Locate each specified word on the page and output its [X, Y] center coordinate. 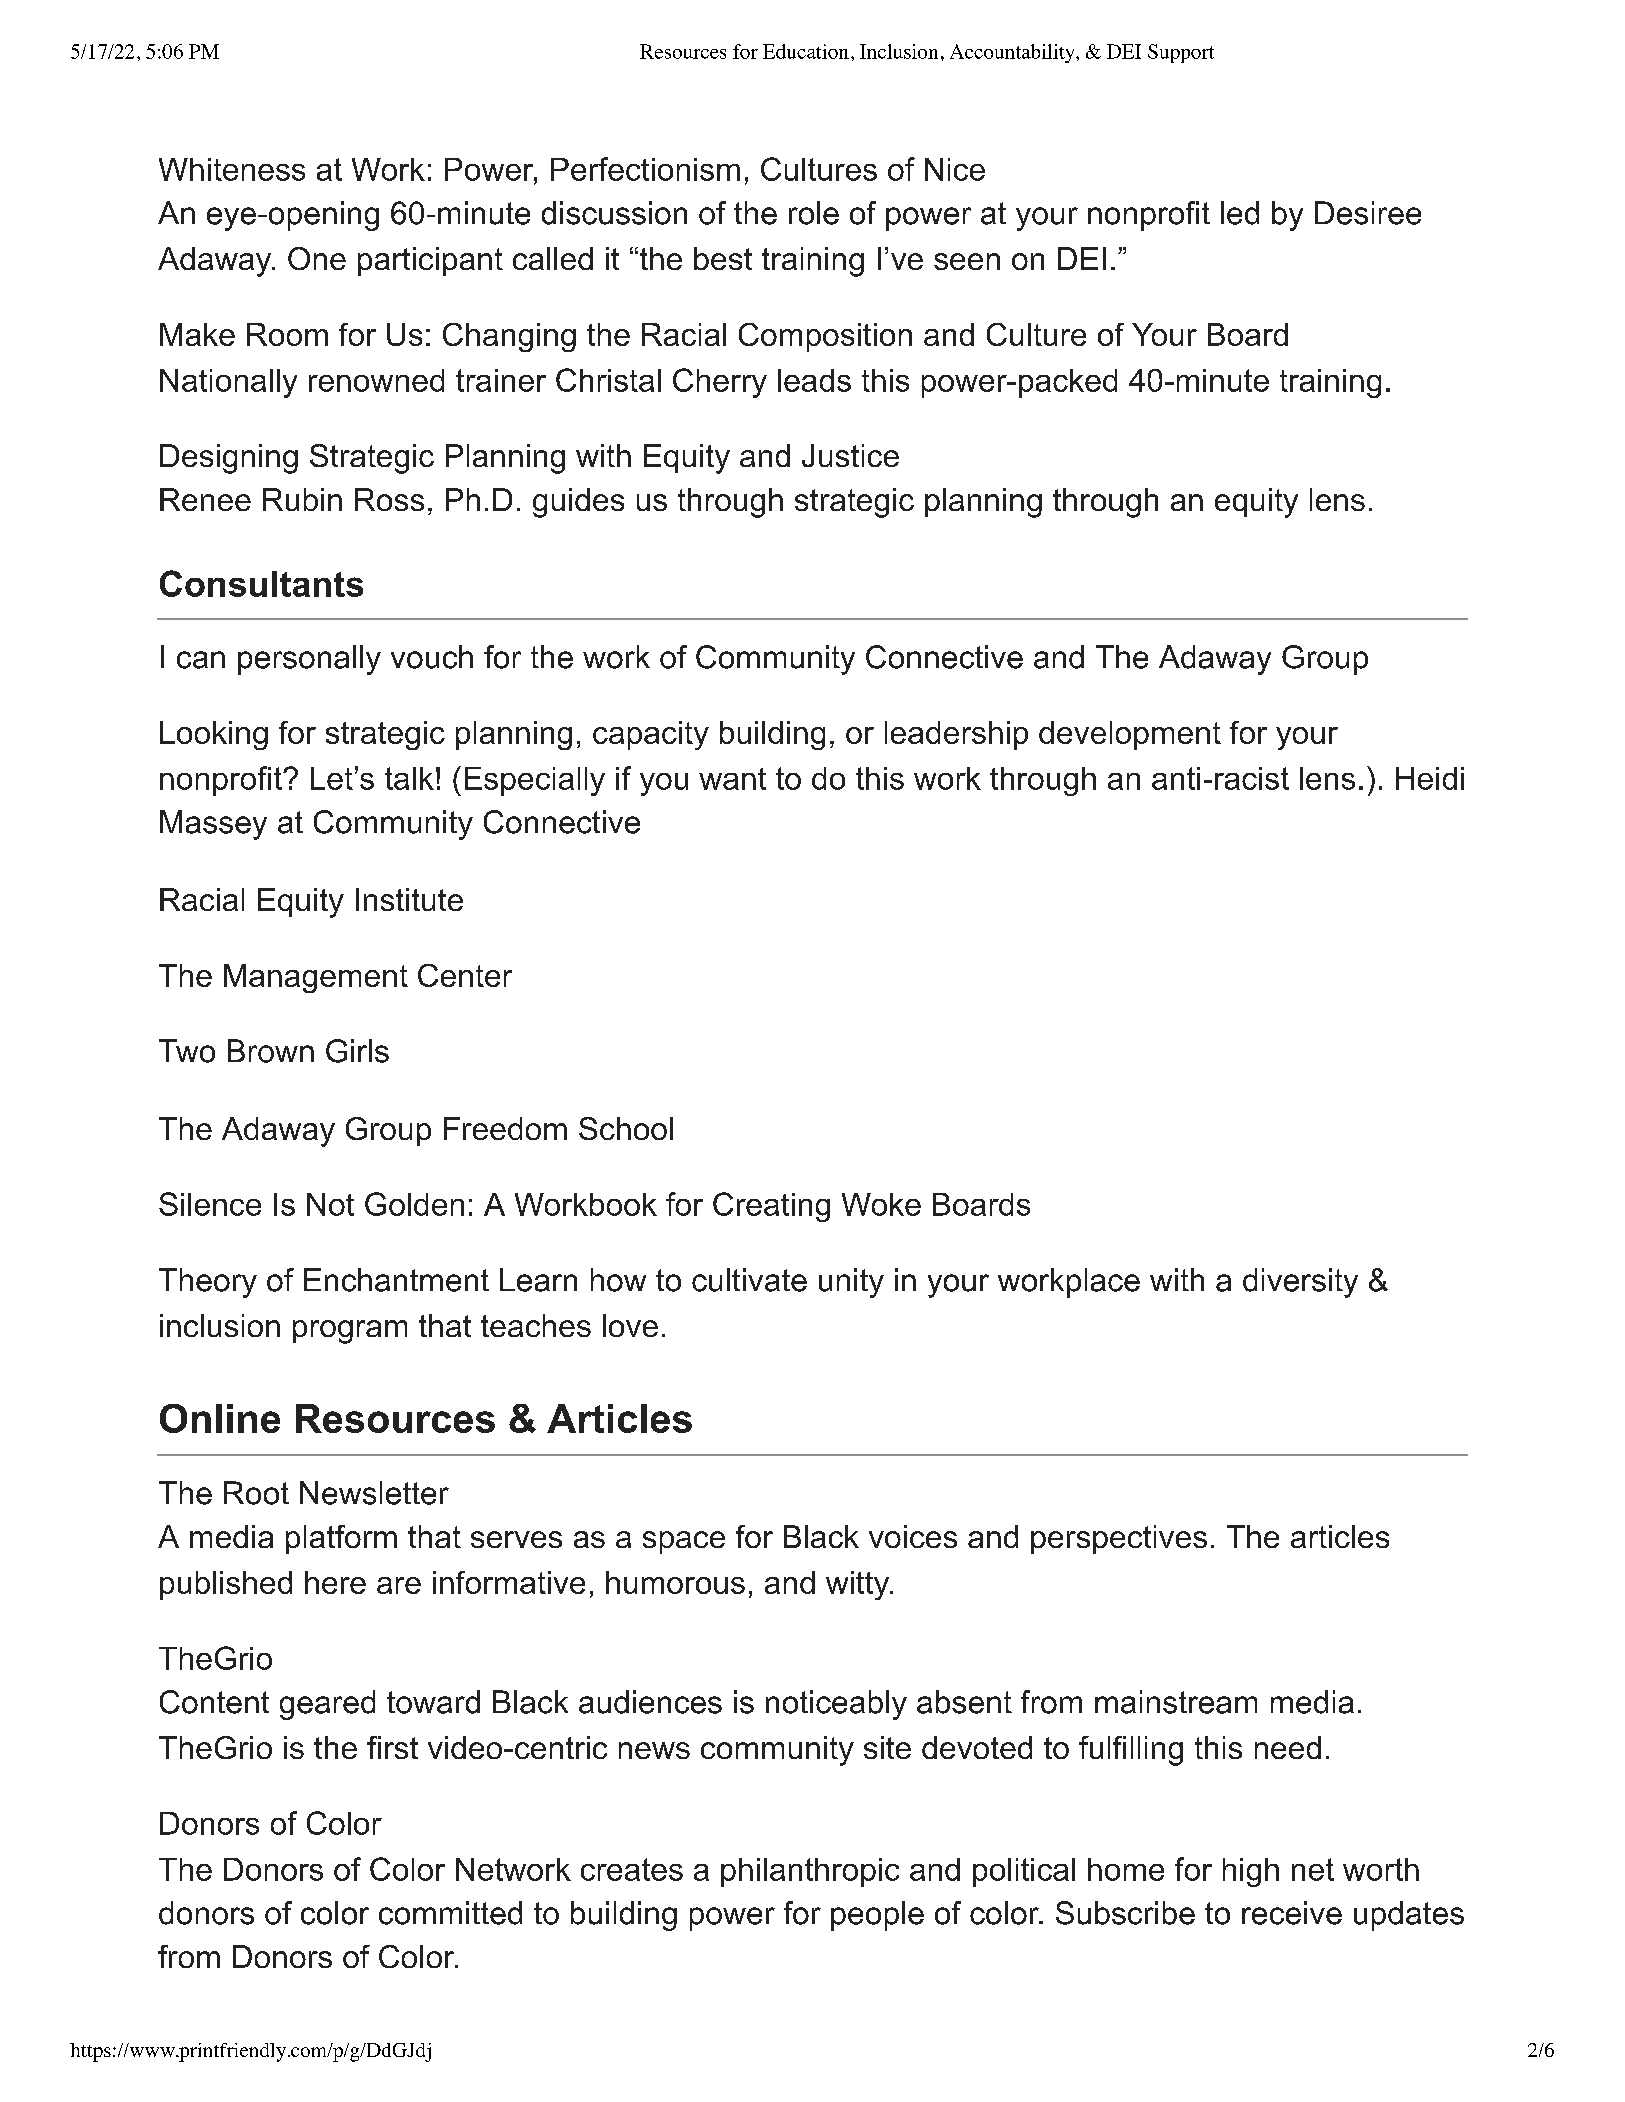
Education [806, 51]
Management [316, 978]
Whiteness [232, 169]
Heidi [1430, 778]
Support [1181, 53]
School [626, 1128]
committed [450, 1913]
